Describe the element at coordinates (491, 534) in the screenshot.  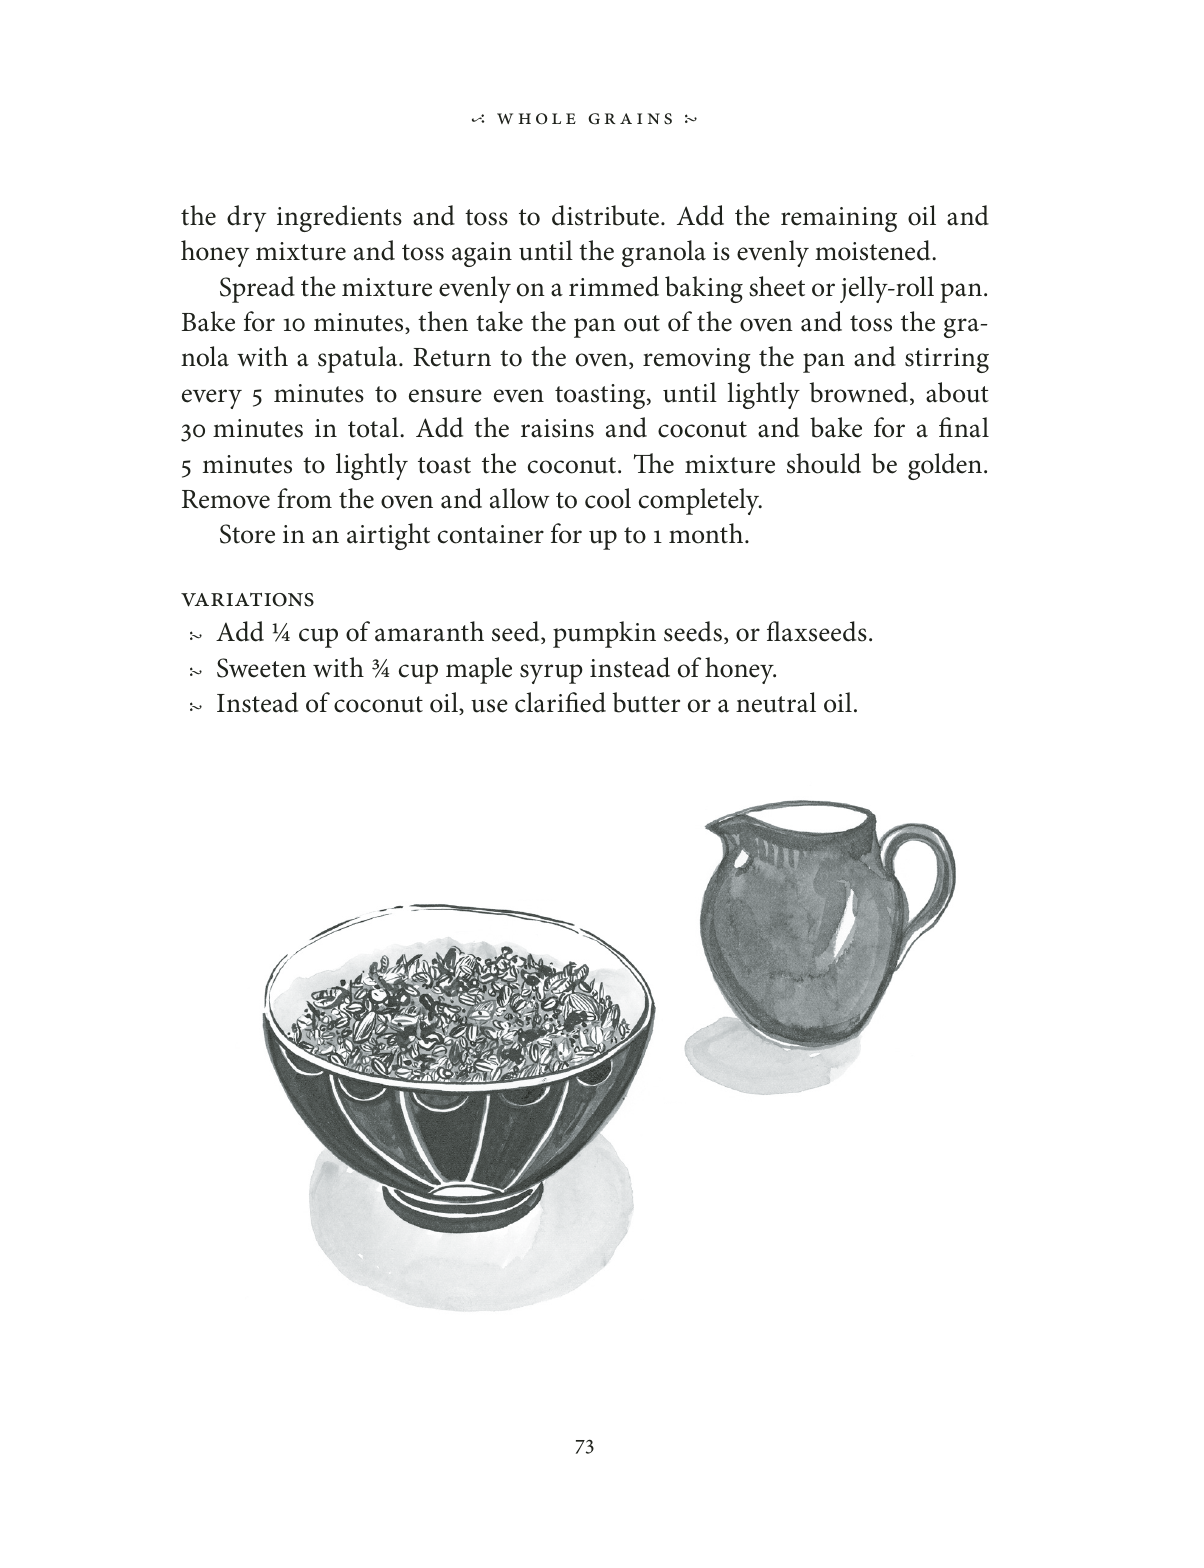
I see `container` at that location.
